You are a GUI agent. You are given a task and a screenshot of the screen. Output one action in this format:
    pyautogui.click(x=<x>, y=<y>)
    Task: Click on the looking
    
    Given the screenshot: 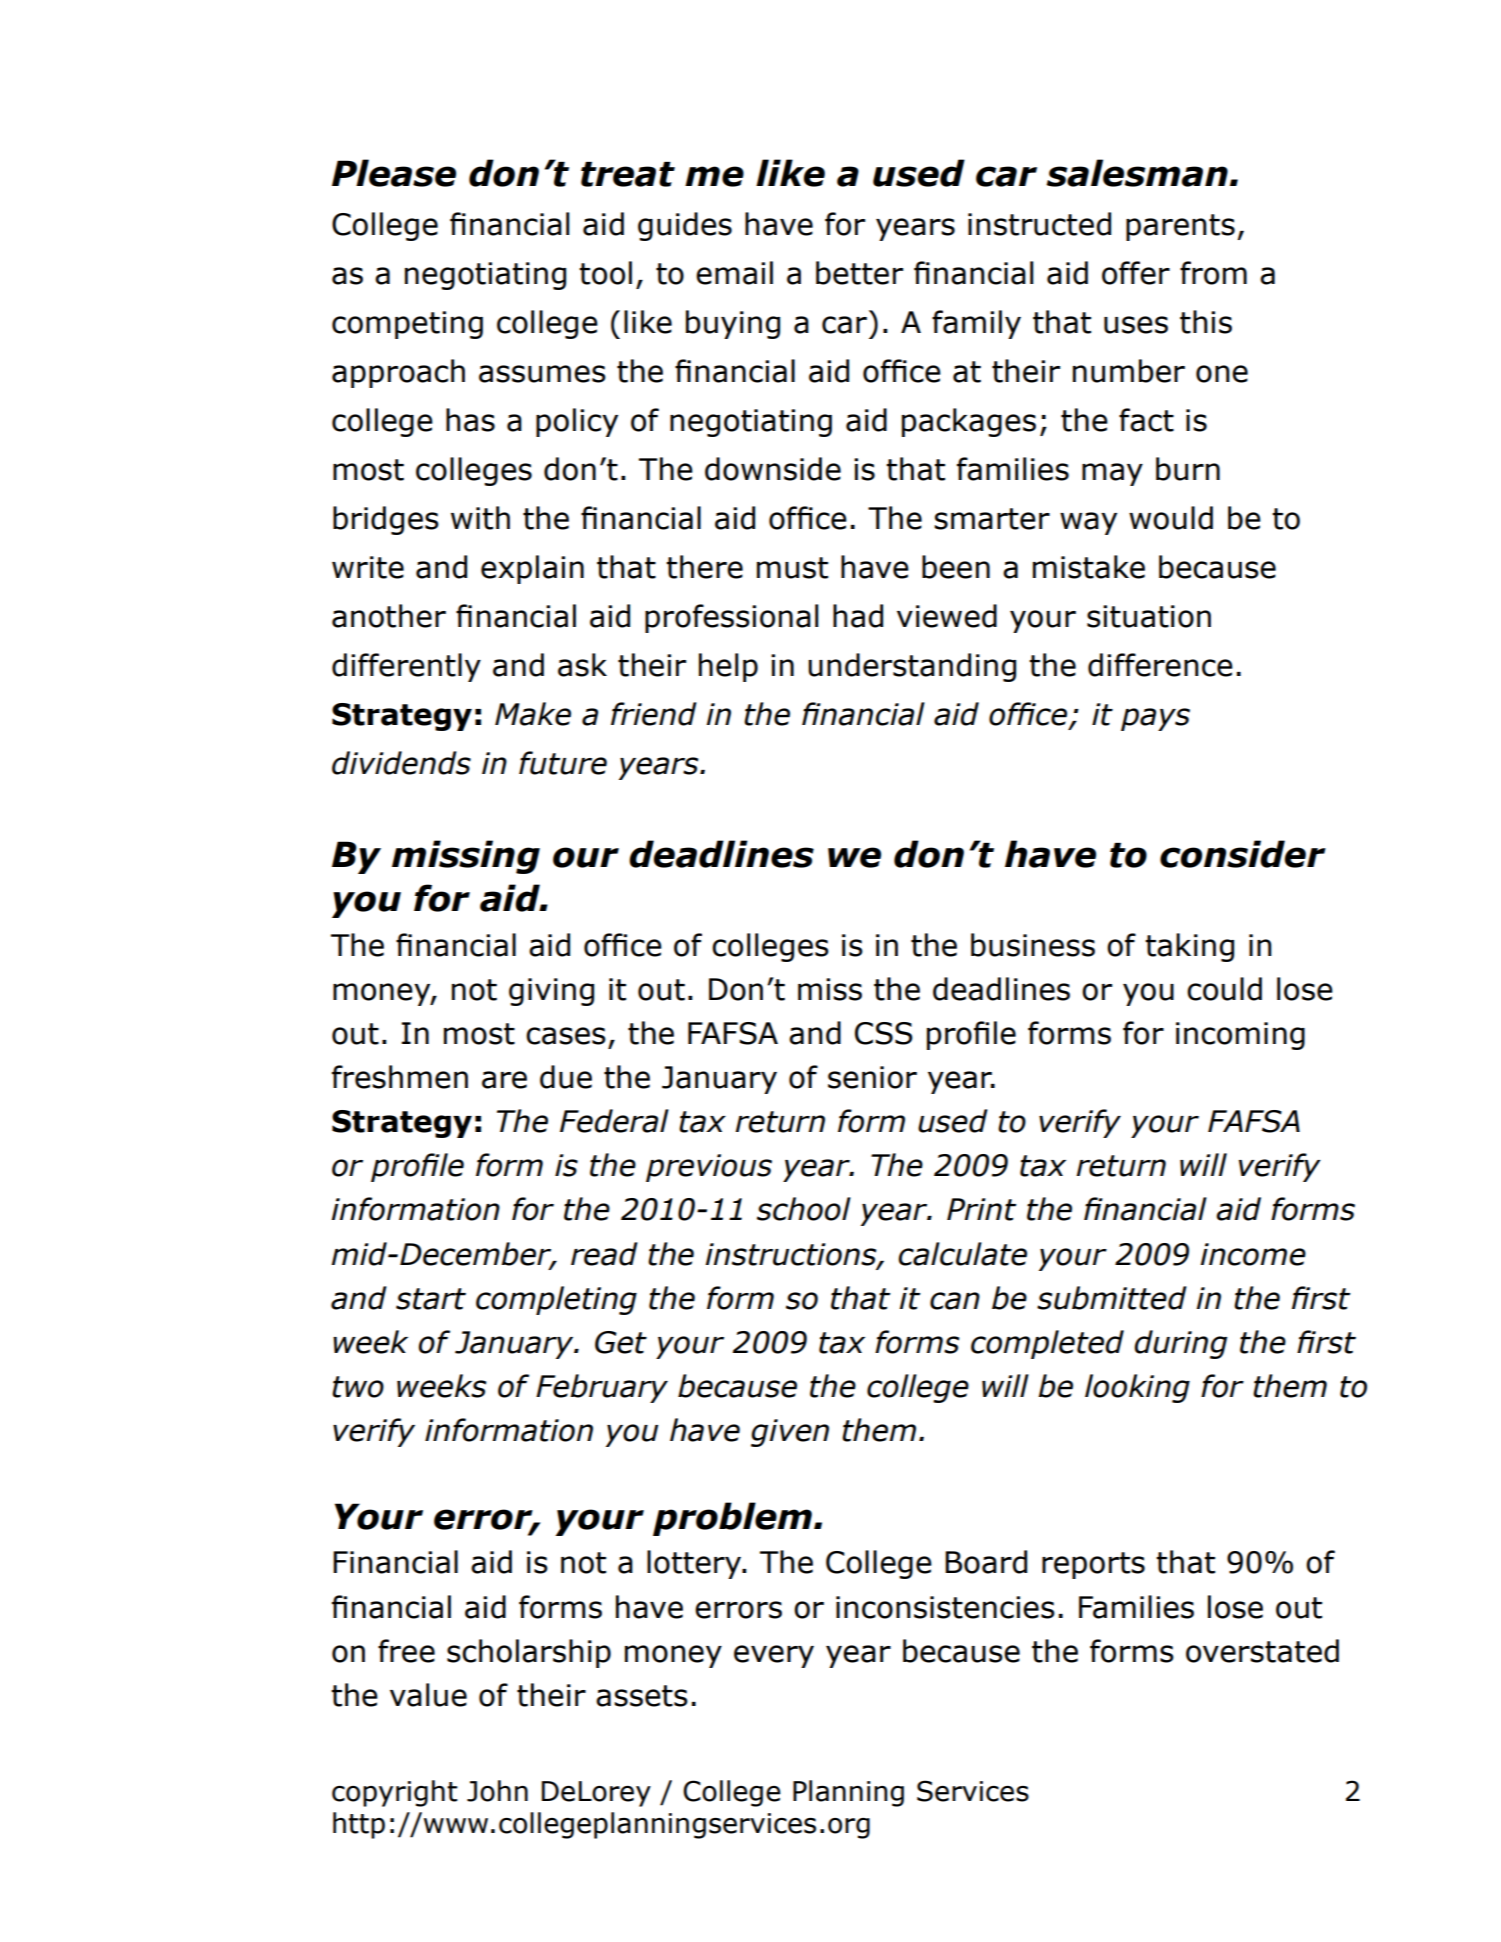 What is the action you would take?
    pyautogui.click(x=1137, y=1388)
